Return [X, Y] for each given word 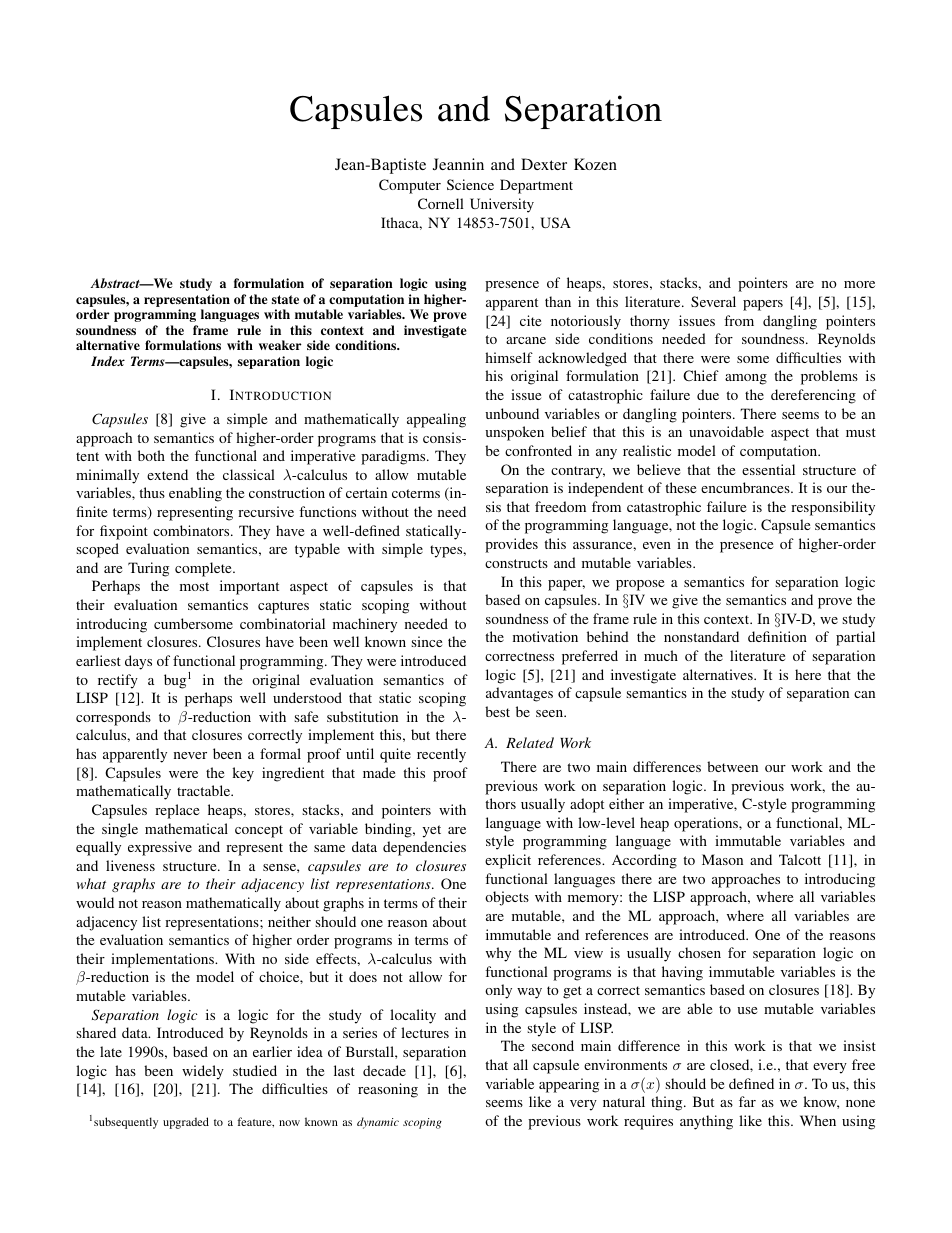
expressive [160, 848]
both [151, 455]
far [747, 1101]
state [285, 299]
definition [777, 636]
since [426, 641]
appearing [569, 1085]
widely [203, 1072]
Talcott [800, 859]
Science [470, 184]
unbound [512, 413]
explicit [508, 861]
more [859, 284]
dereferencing [813, 396]
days [138, 662]
